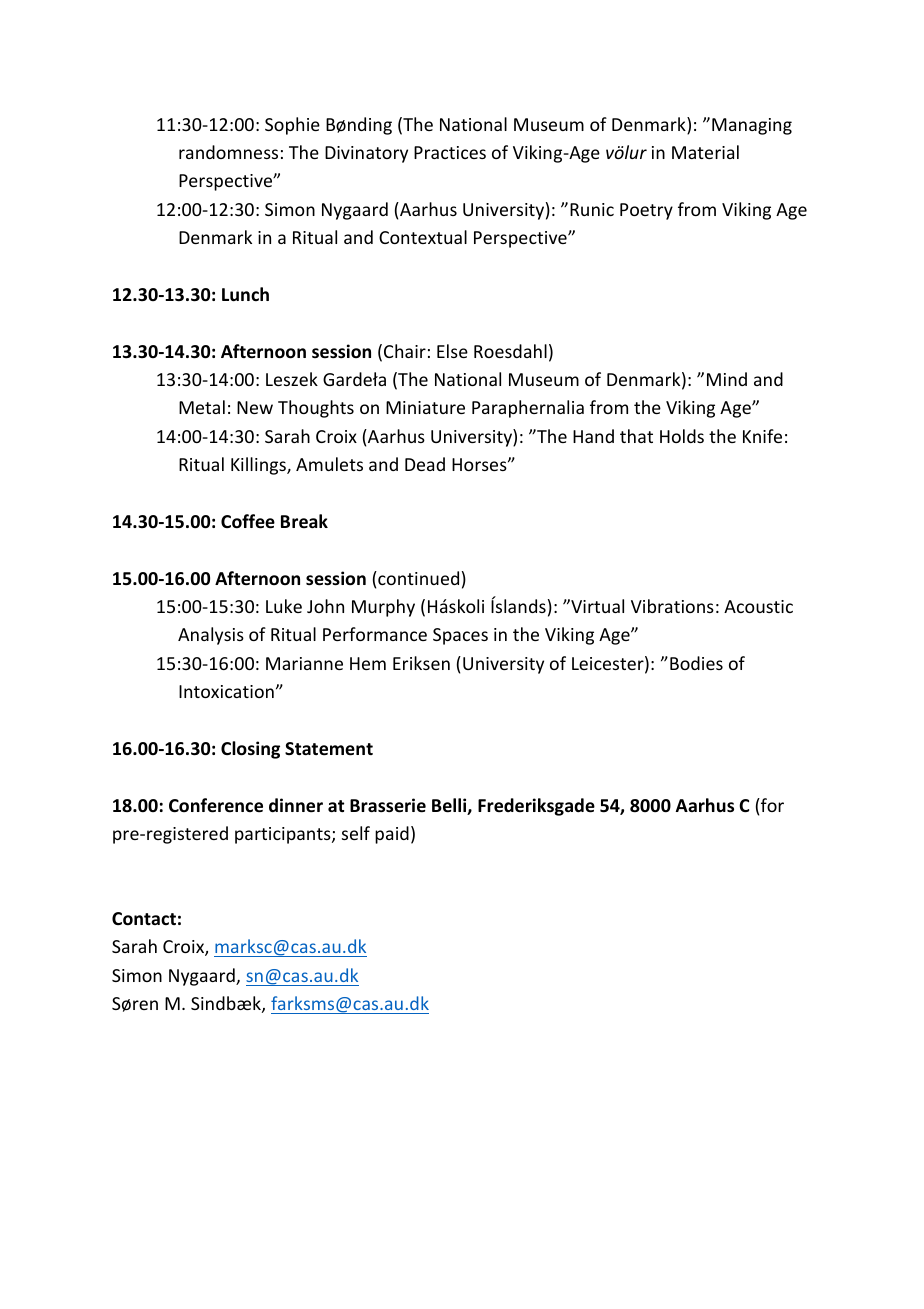 The height and width of the document is (1309, 924). I want to click on Coffee, so click(248, 521).
